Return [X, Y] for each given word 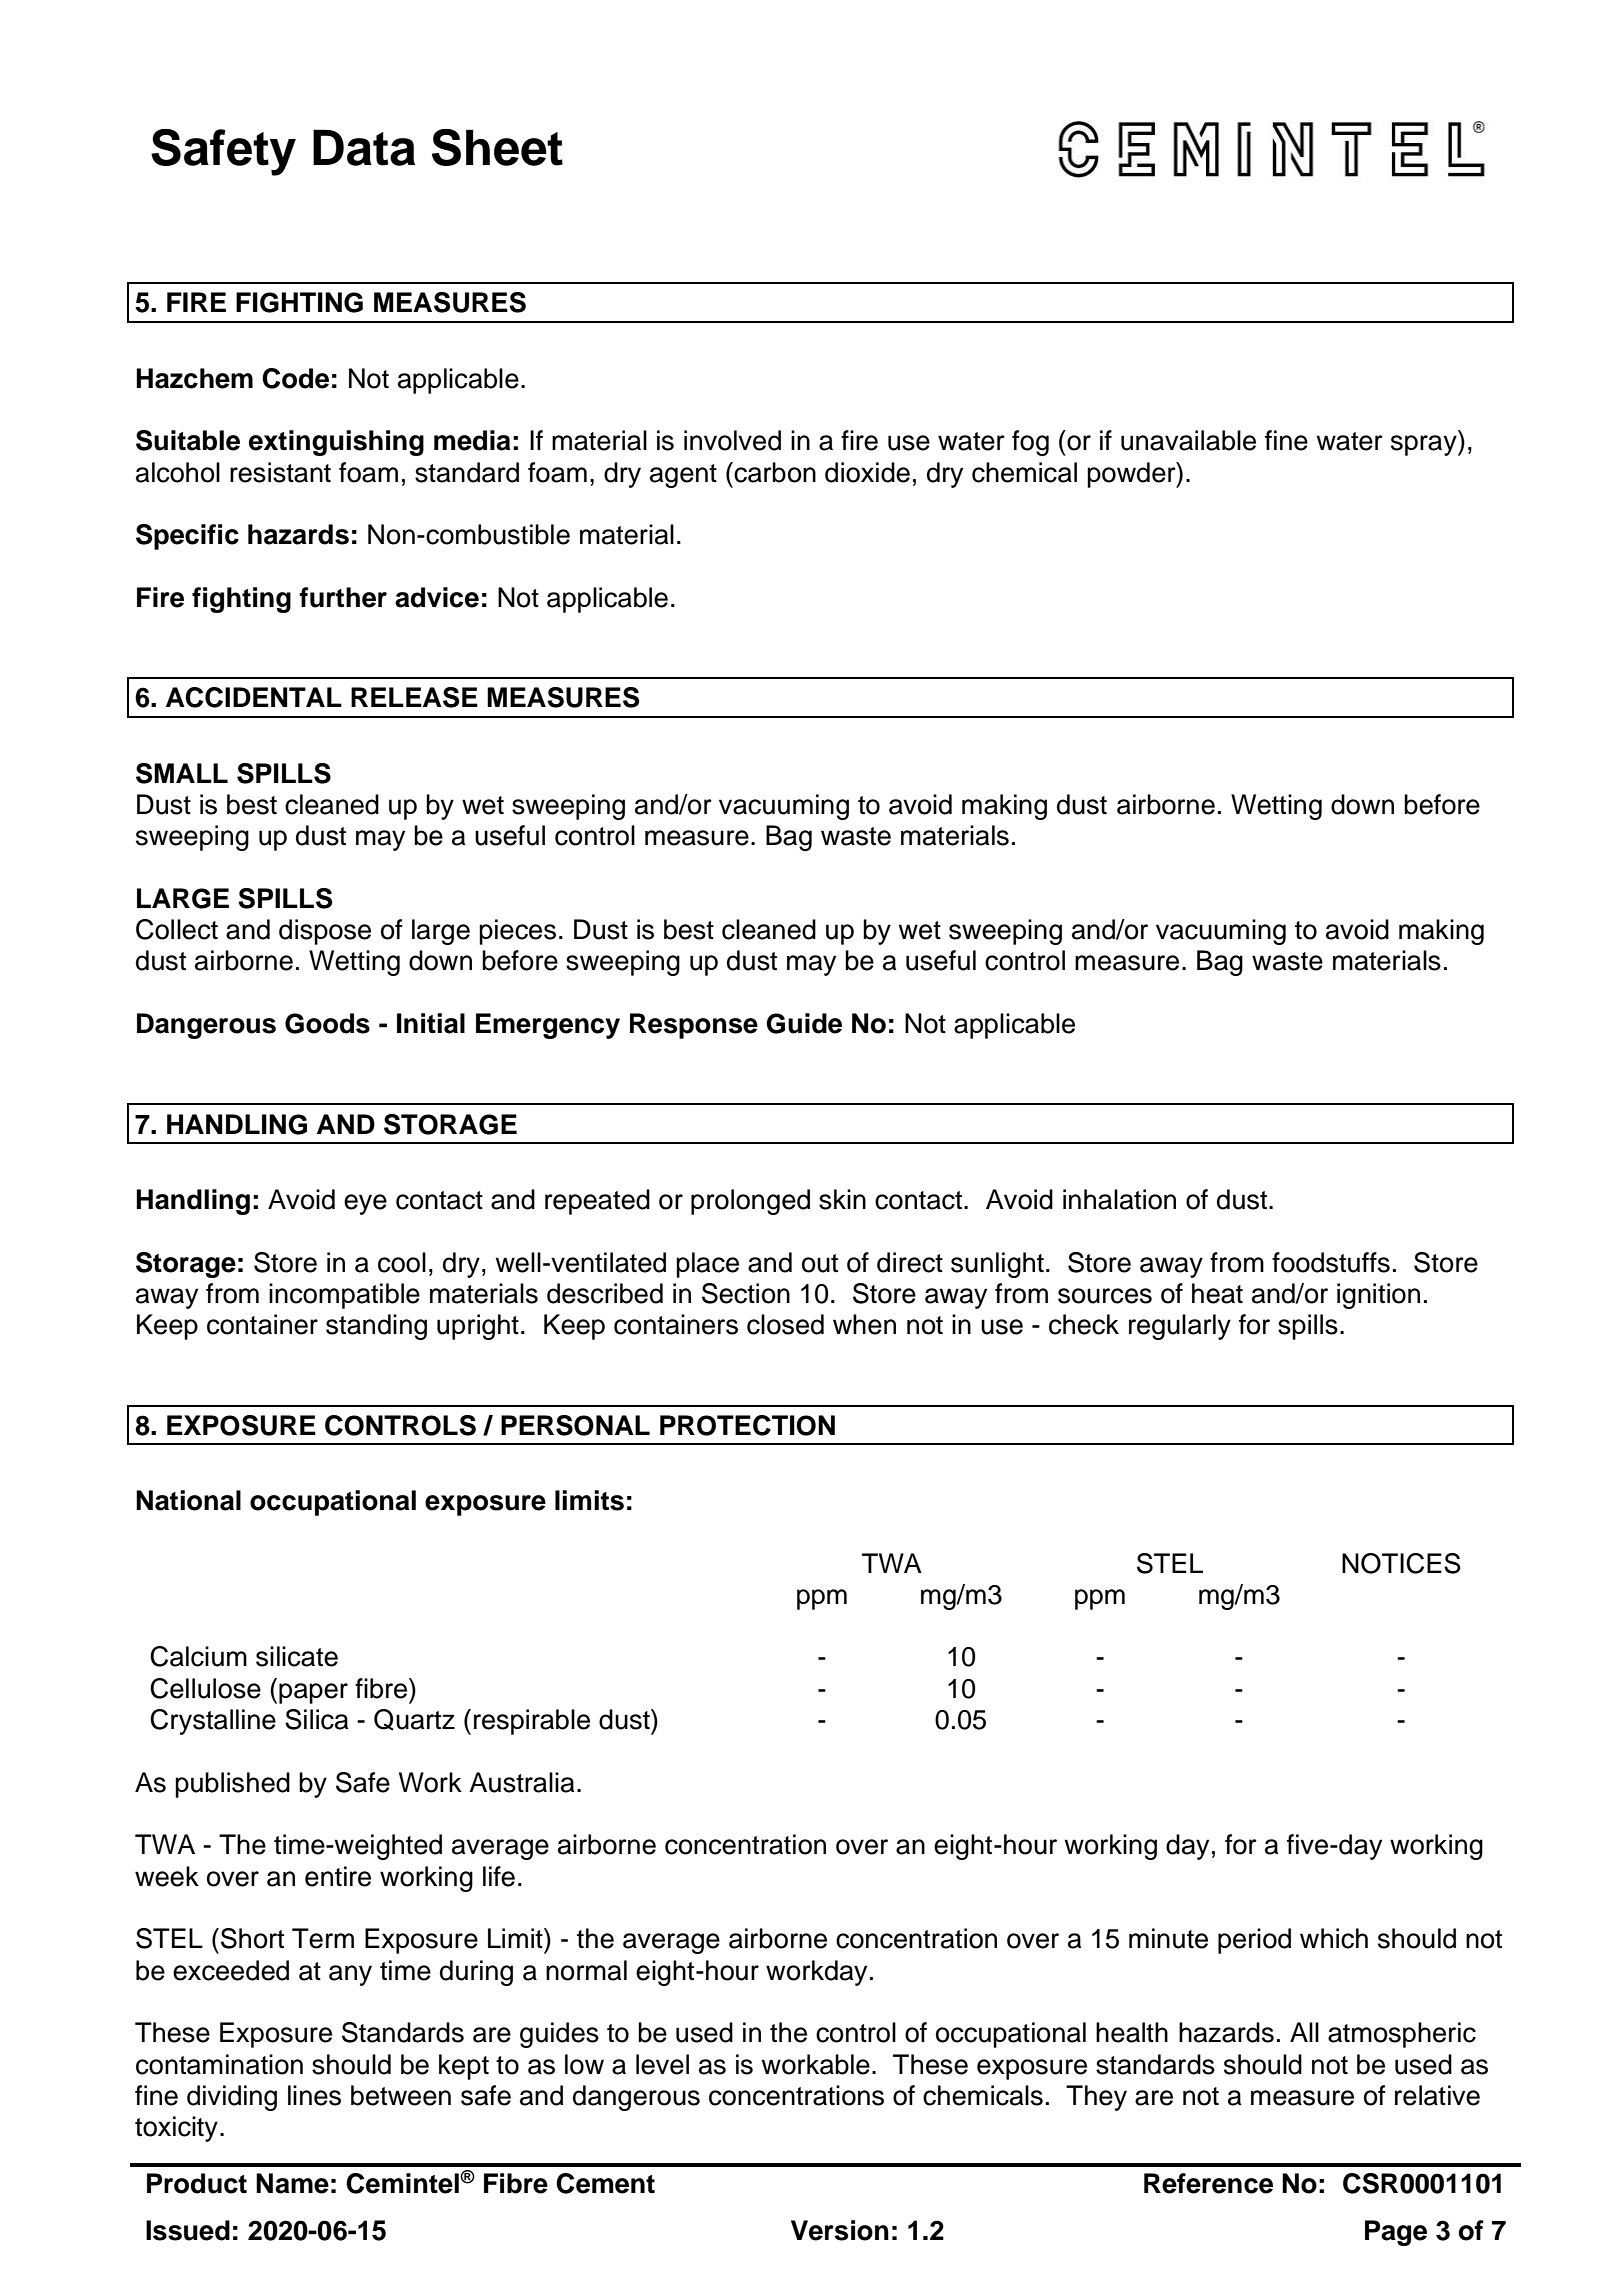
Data [364, 147]
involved [732, 440]
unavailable [1188, 440]
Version [840, 2230]
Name [292, 2183]
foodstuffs [1331, 1262]
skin [842, 1199]
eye [365, 1204]
